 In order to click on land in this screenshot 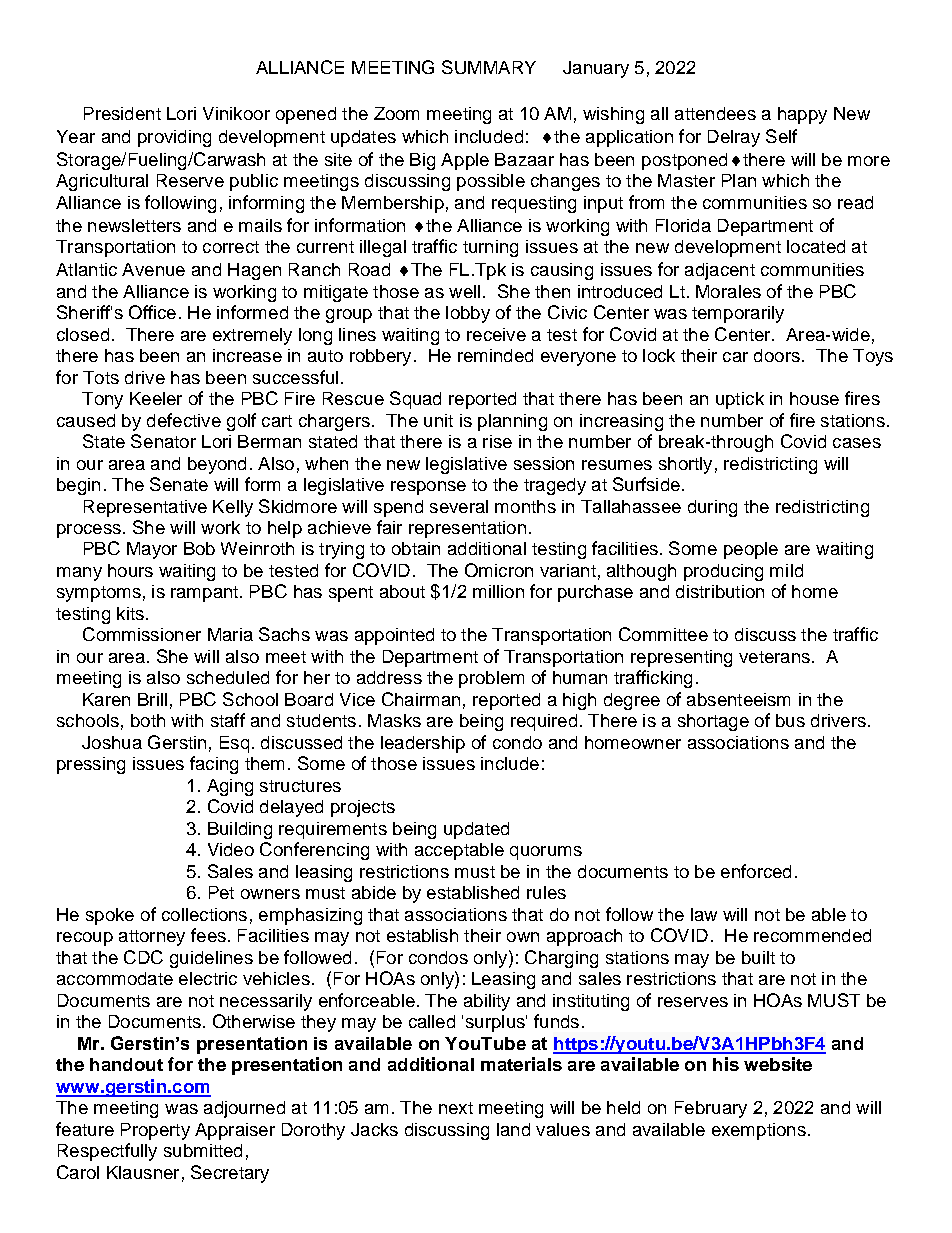, I will do `click(513, 1129)`.
